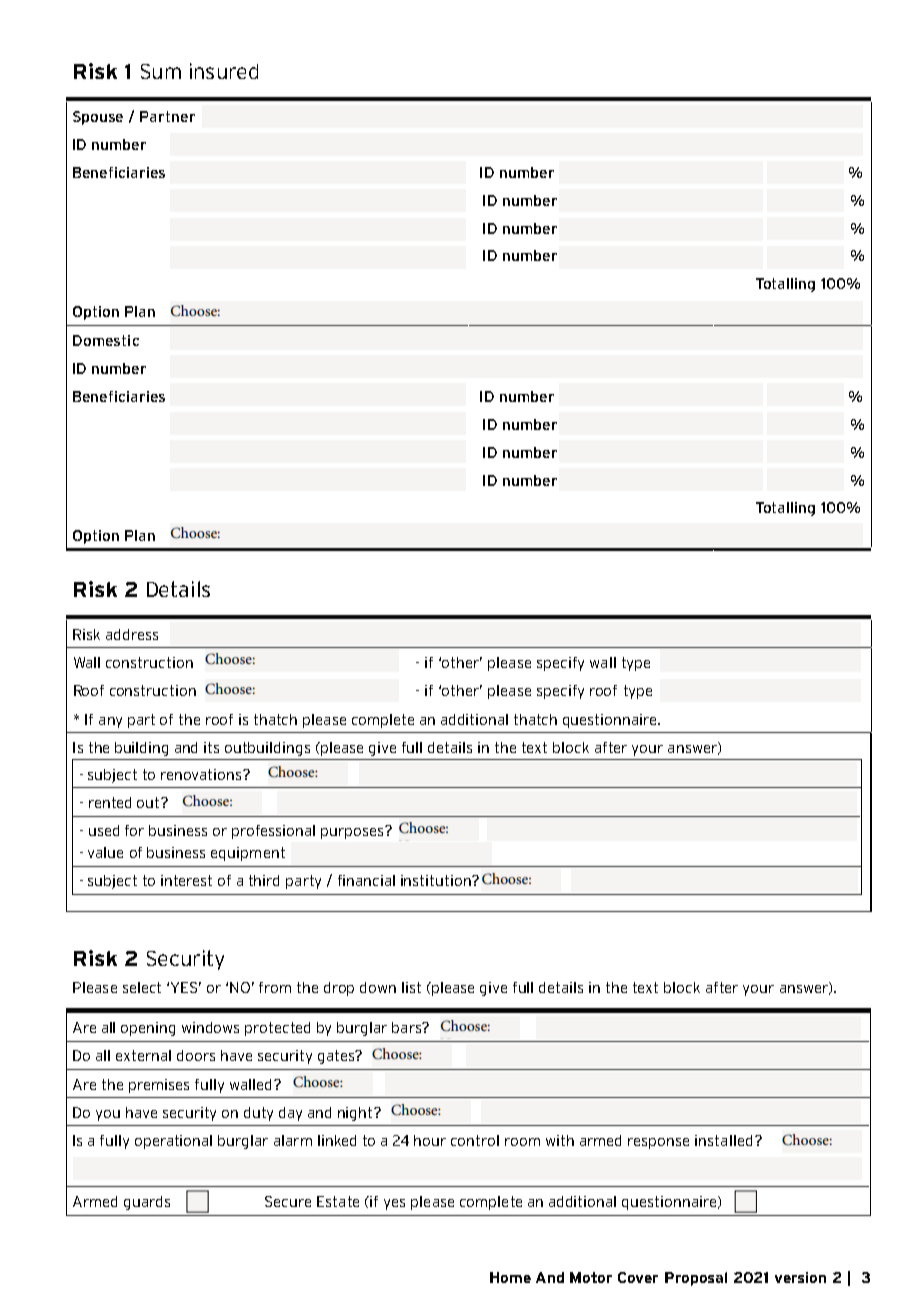  What do you see at coordinates (98, 118) in the image?
I see `Spouse` at bounding box center [98, 118].
